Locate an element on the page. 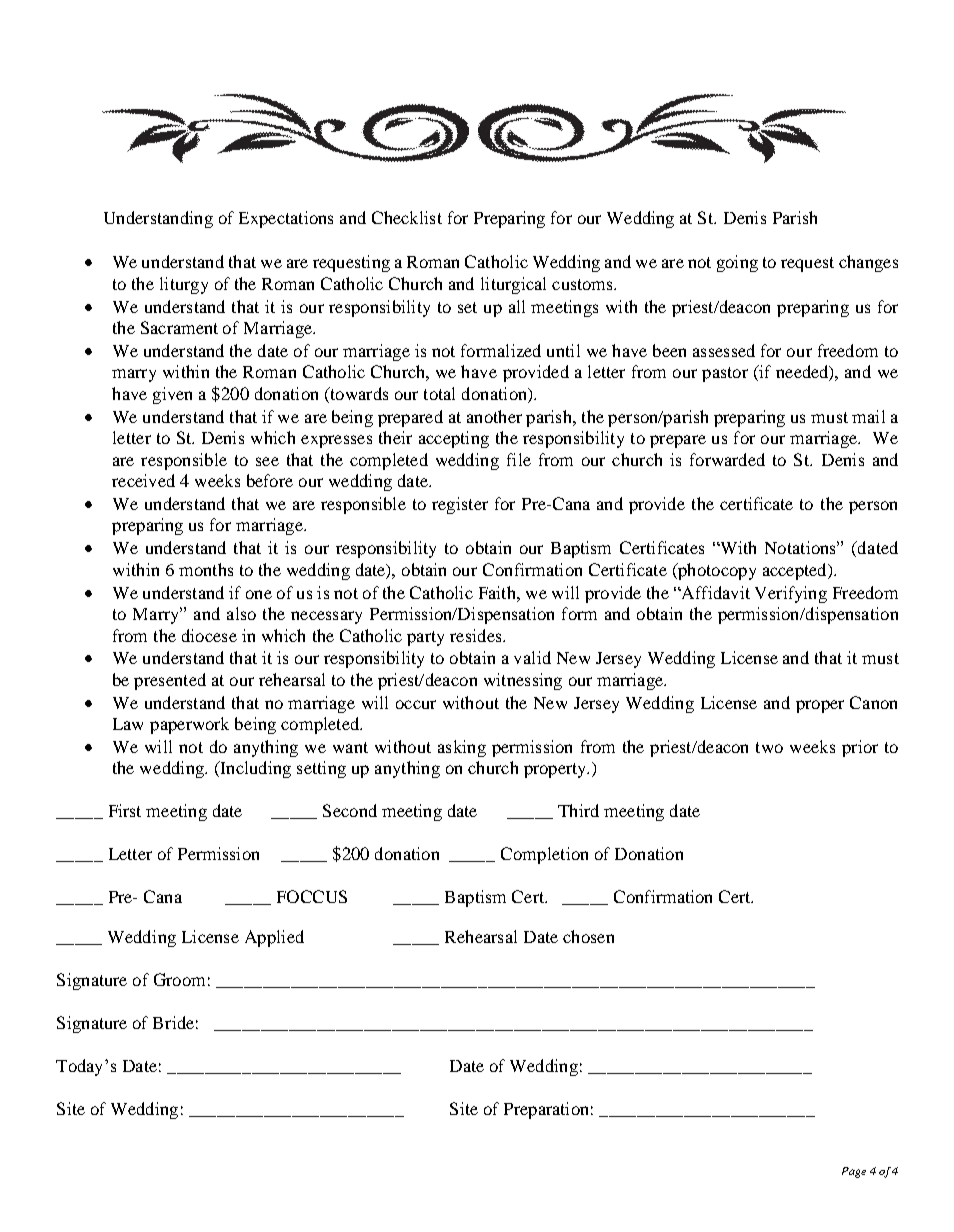 The image size is (954, 1232). Page is located at coordinates (854, 1172).
